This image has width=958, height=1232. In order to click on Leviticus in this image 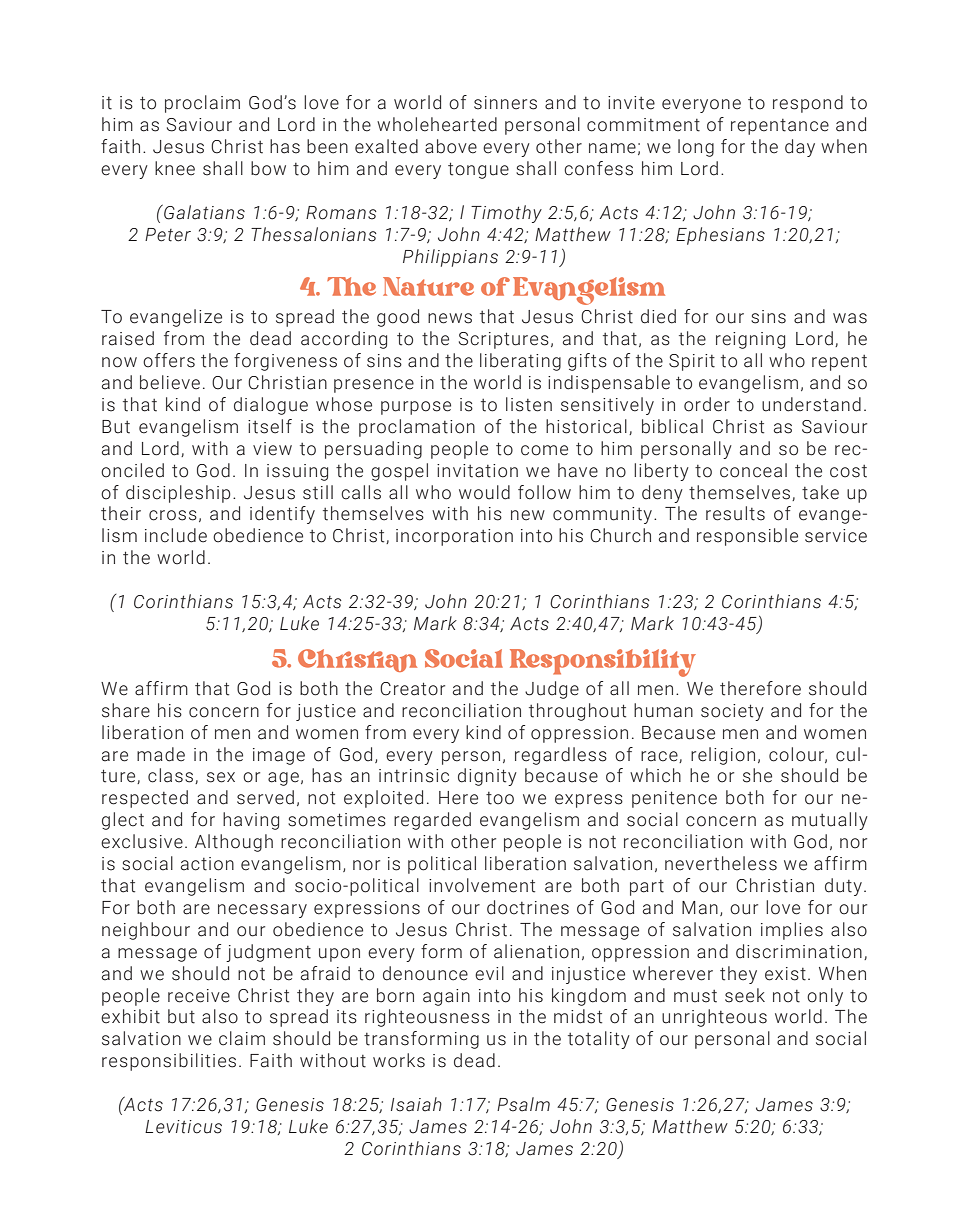, I will do `click(183, 1127)`.
